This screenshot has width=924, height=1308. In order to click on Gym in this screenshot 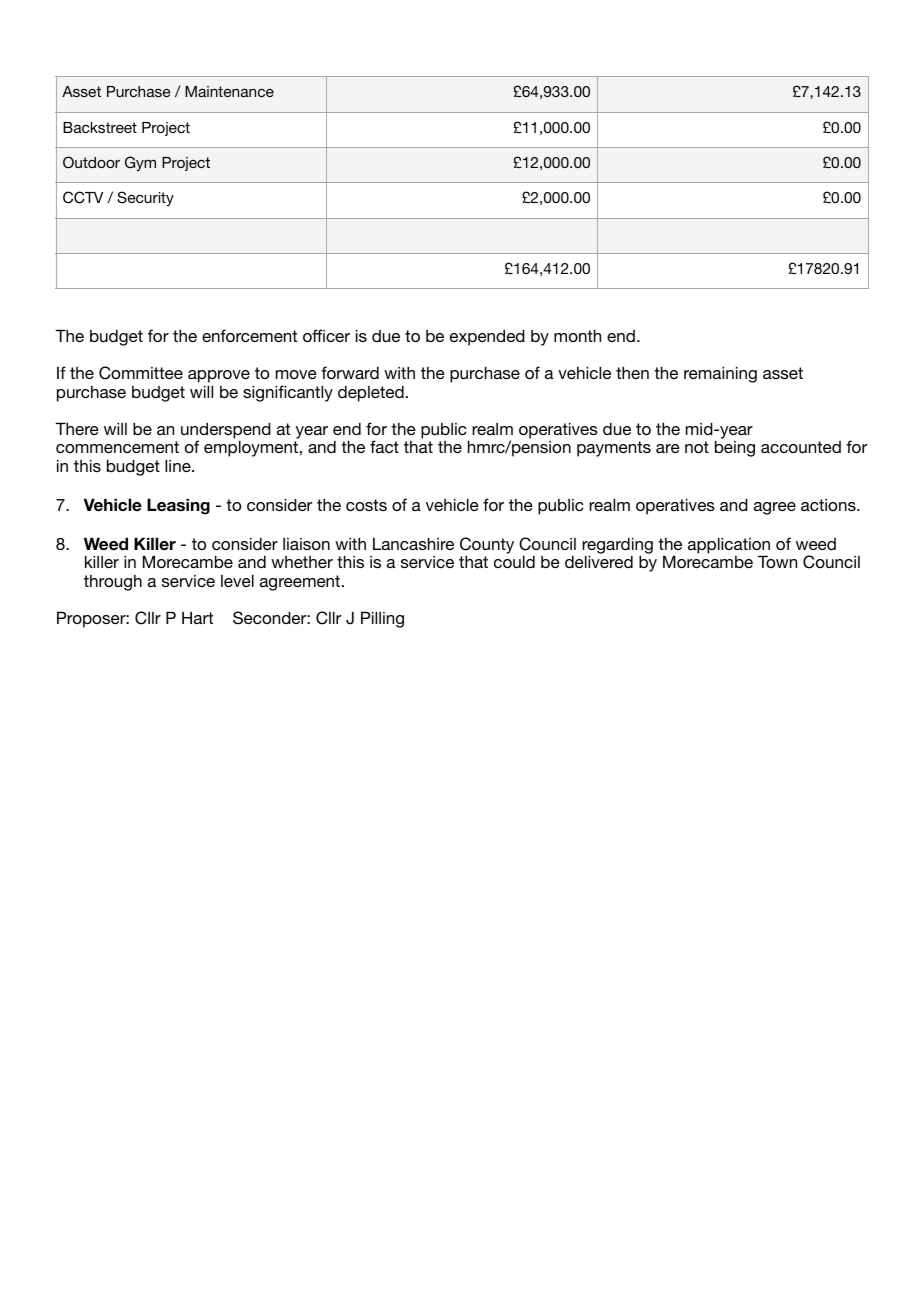, I will do `click(140, 163)`.
